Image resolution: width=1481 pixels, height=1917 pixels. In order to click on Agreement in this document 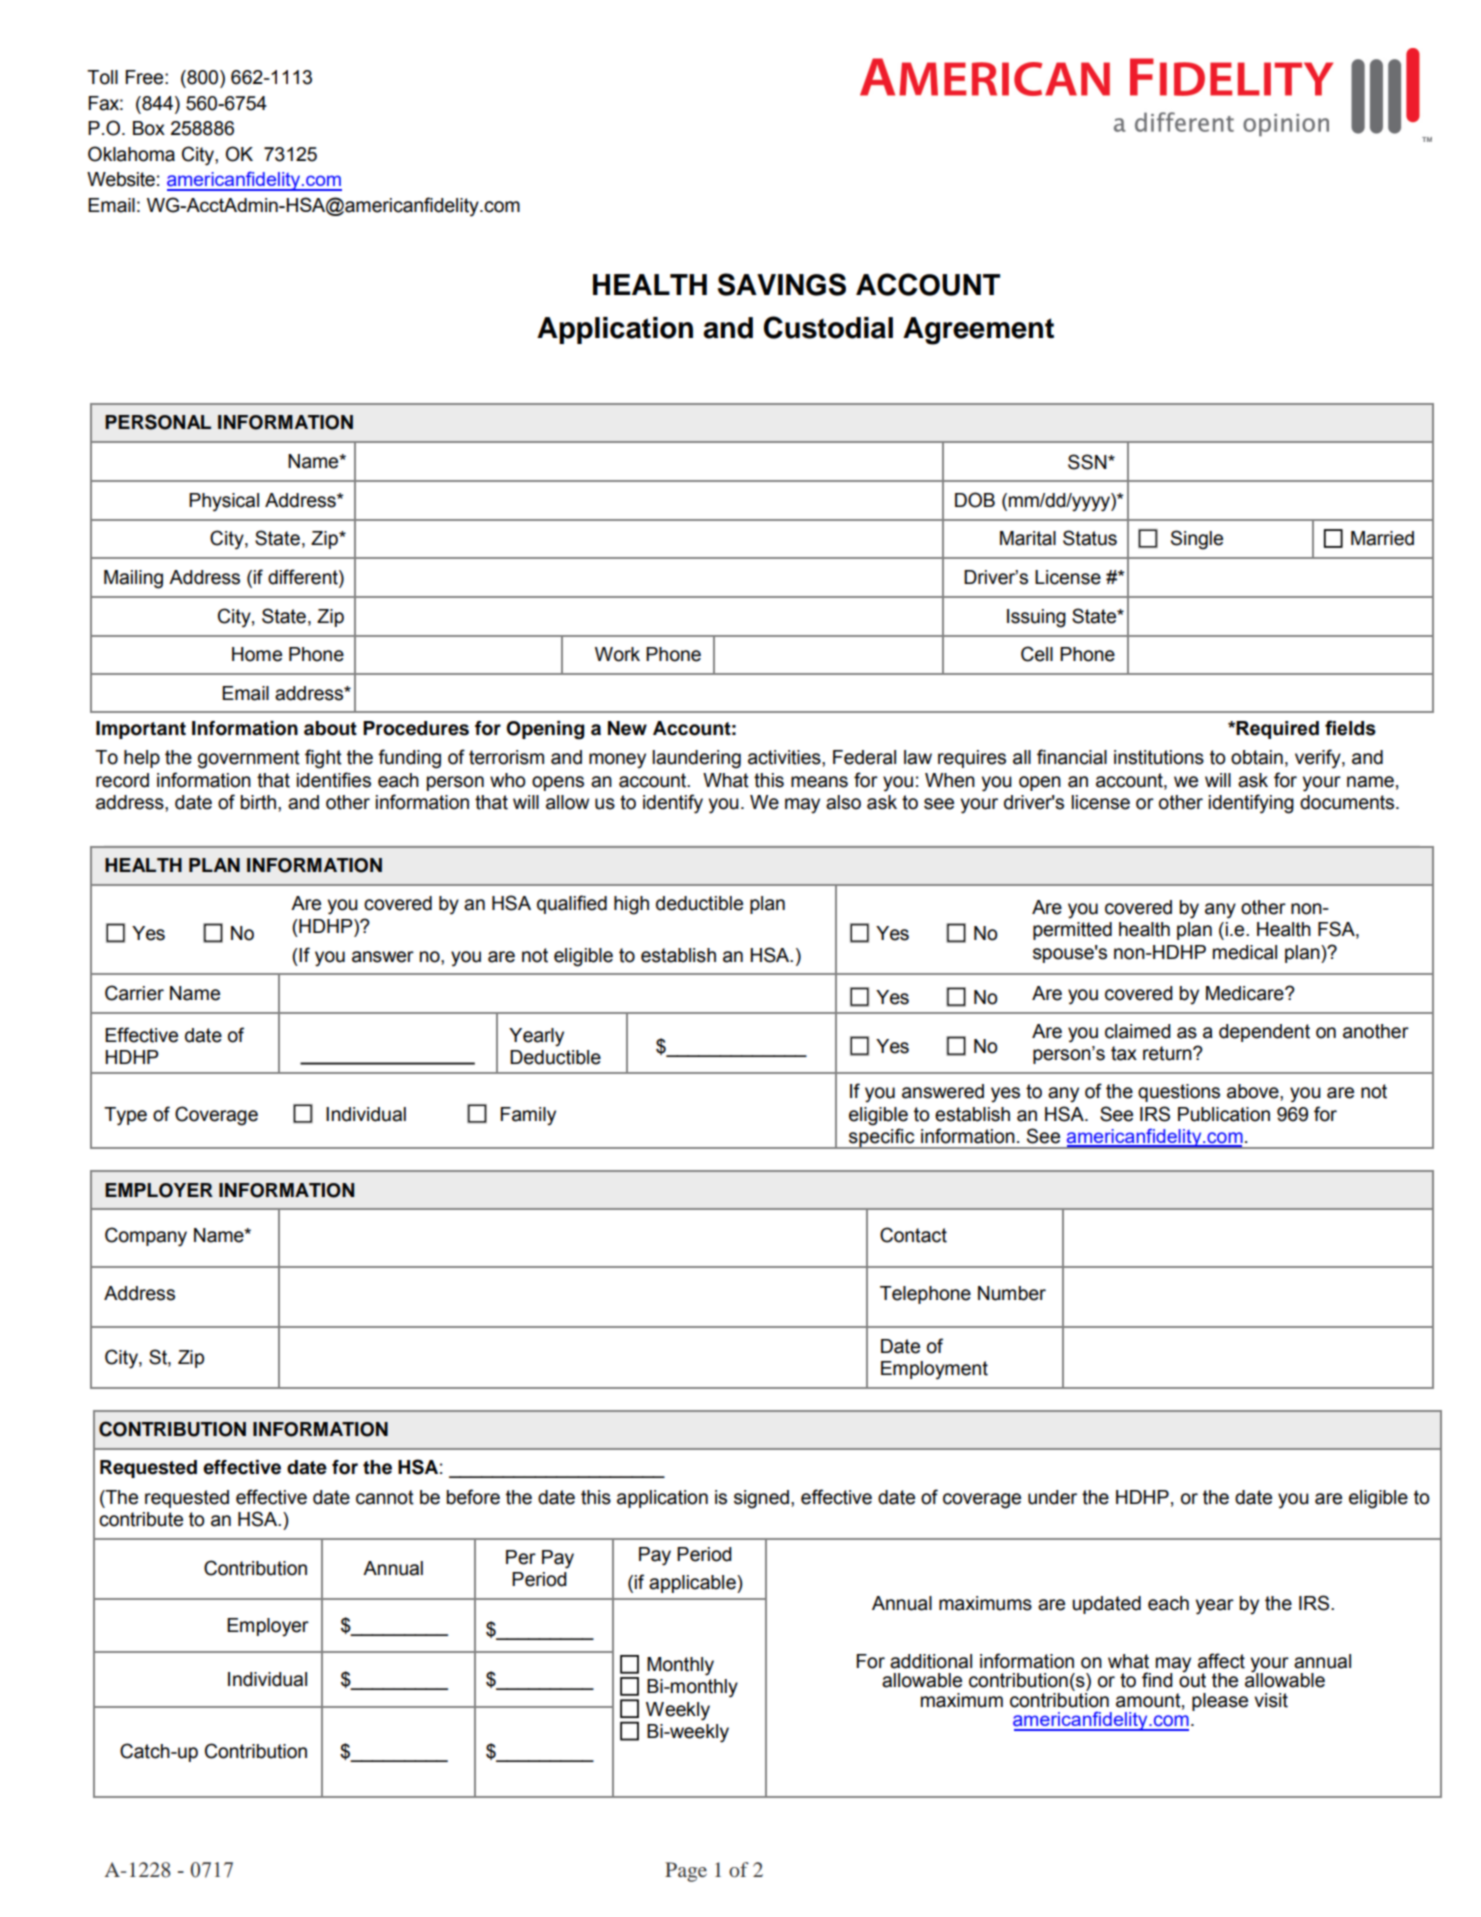, I will do `click(978, 331)`.
